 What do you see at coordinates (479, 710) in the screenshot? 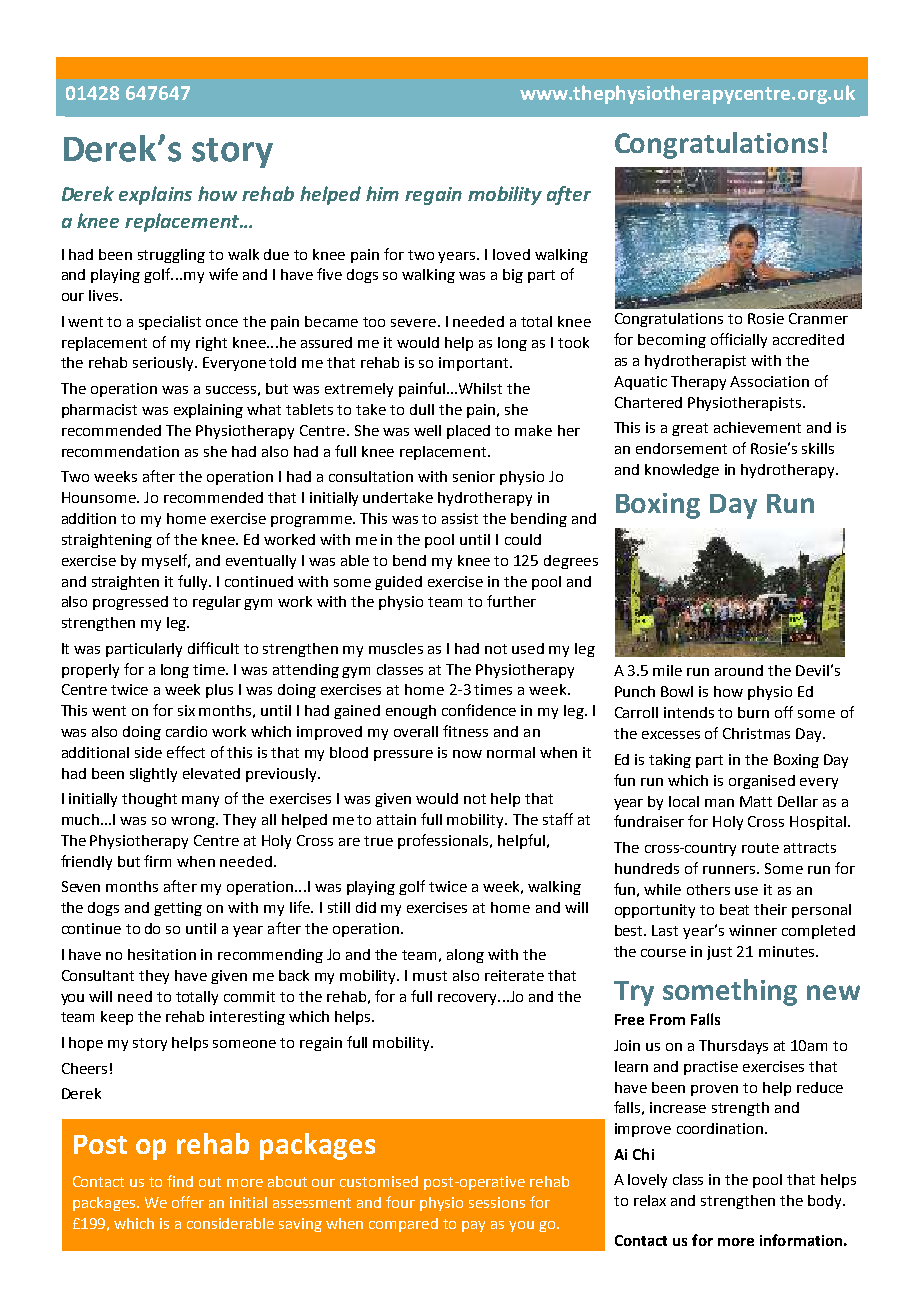
I see `confidence` at bounding box center [479, 710].
